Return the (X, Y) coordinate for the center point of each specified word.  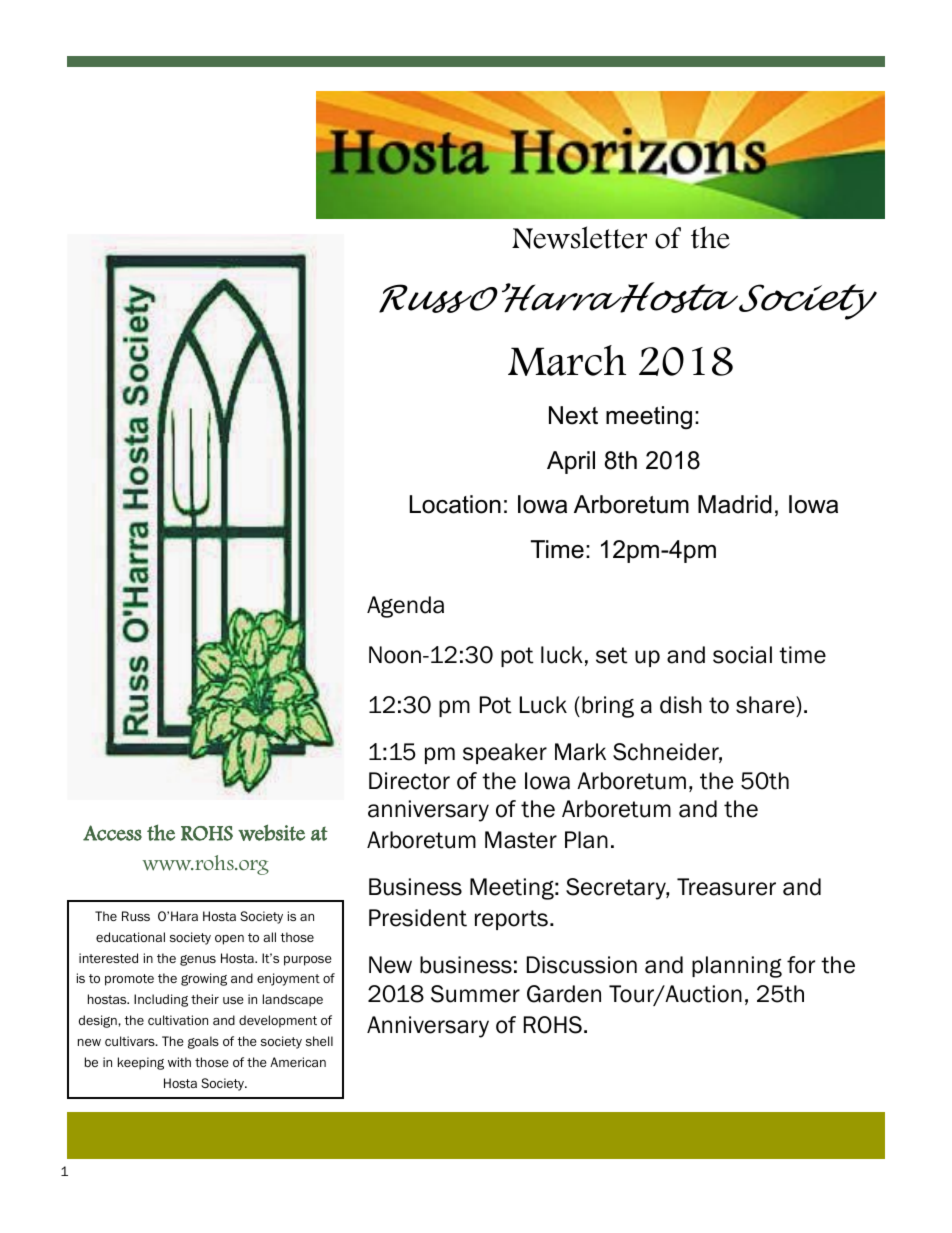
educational (130, 937)
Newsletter (579, 237)
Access (112, 833)
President (418, 918)
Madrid (735, 504)
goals (203, 1042)
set (612, 655)
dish (681, 705)
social (742, 655)
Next (573, 415)
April (571, 462)
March (567, 360)
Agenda (405, 607)
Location (455, 504)
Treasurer (726, 887)
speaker (505, 753)
